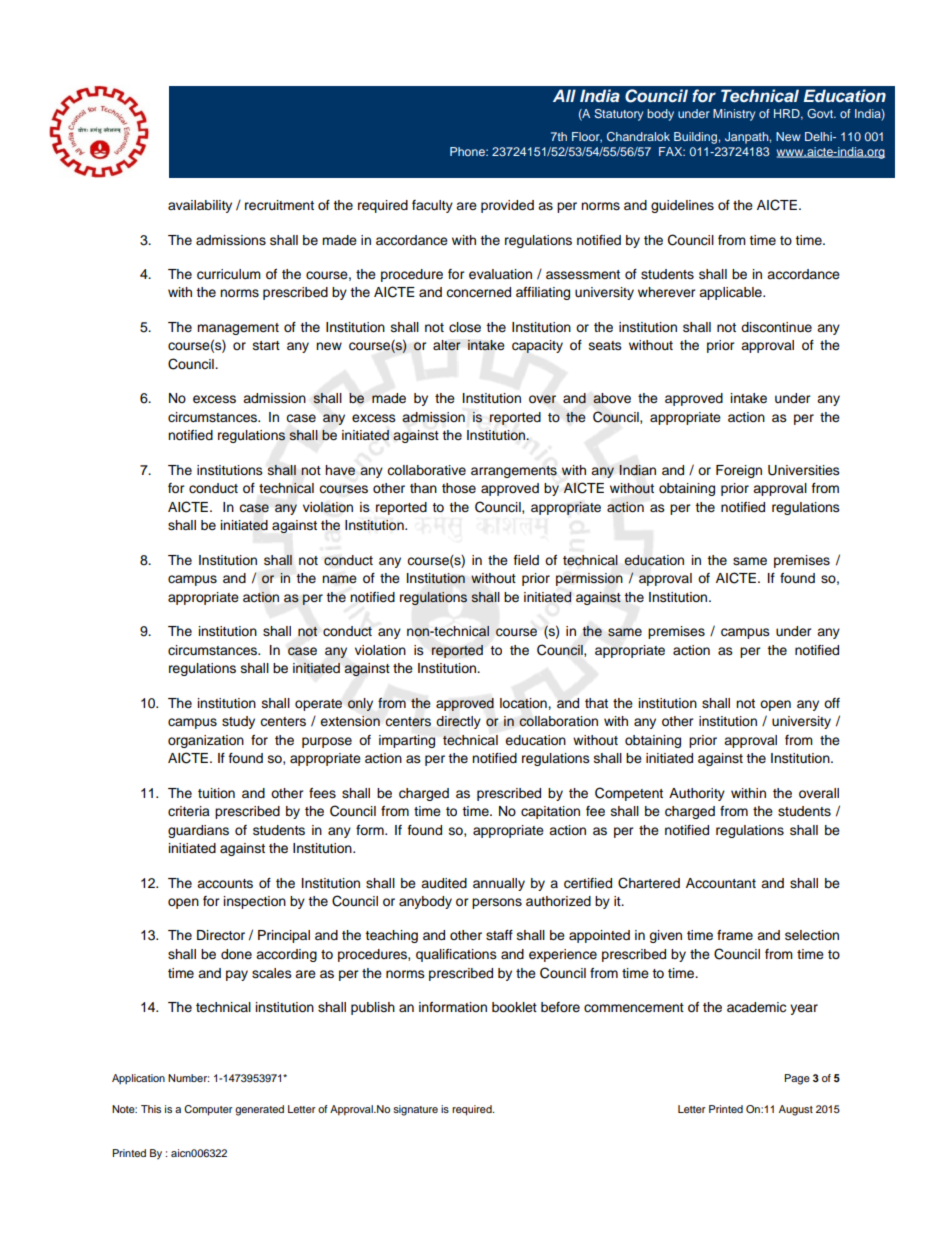 Image resolution: width=952 pixels, height=1233 pixels. Describe the element at coordinates (507, 206) in the image. I see `provided` at that location.
